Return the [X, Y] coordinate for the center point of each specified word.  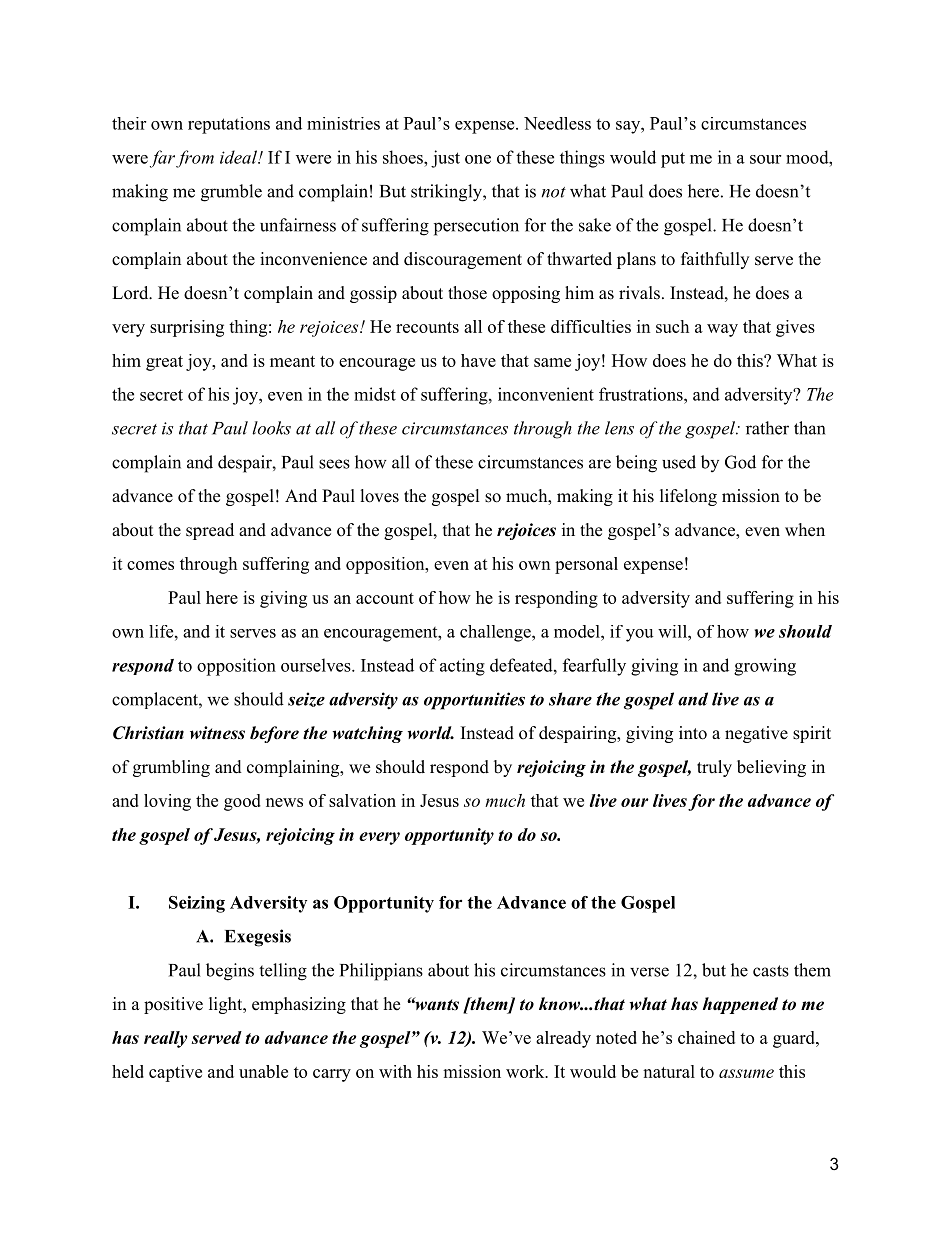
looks [271, 428]
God [740, 462]
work [526, 1071]
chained [706, 1037]
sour [765, 159]
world [431, 733]
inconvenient [546, 394]
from [195, 159]
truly [714, 768]
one [478, 159]
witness [217, 733]
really [166, 1039]
